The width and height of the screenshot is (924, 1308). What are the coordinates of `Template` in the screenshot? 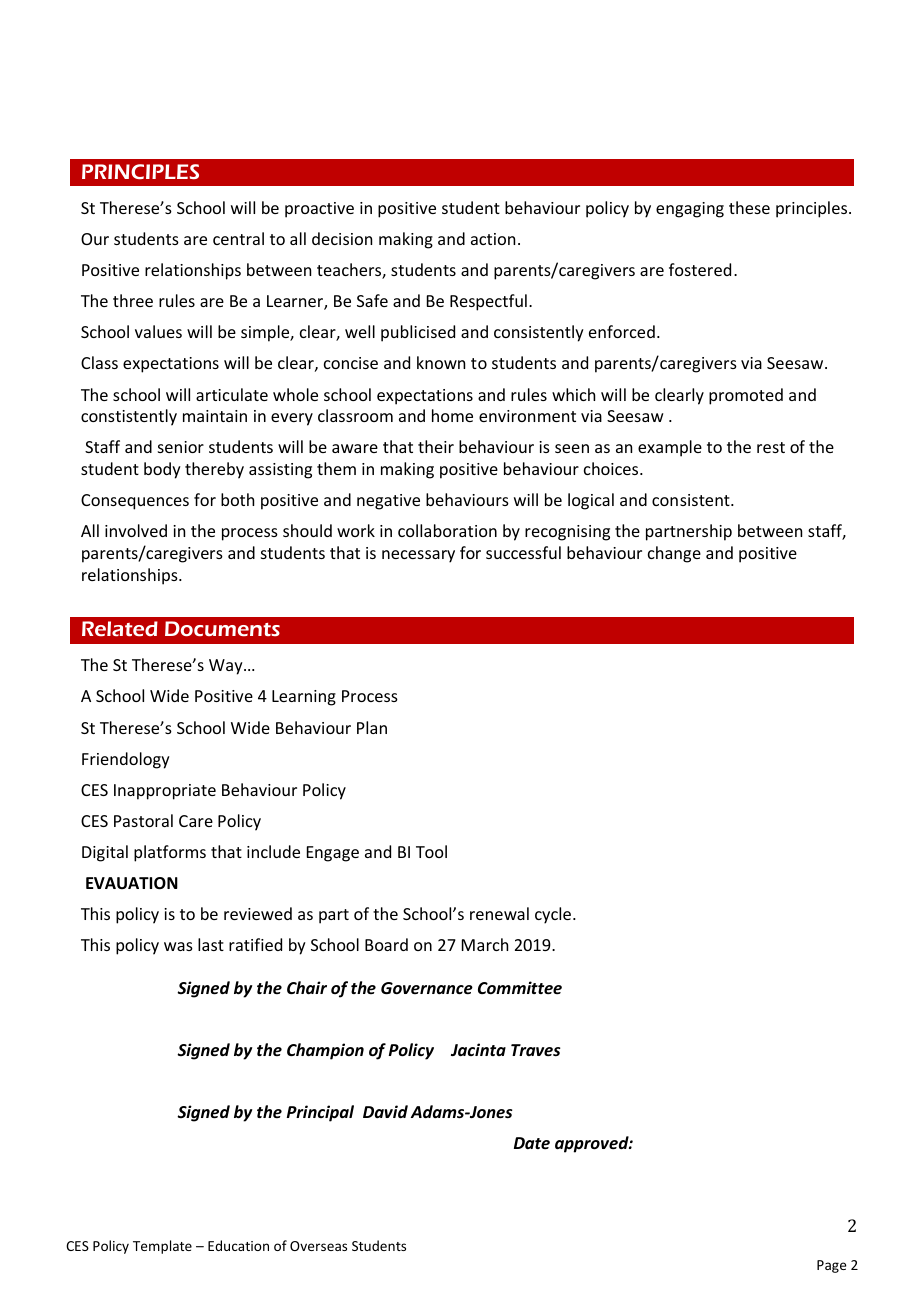 It's located at (162, 1247).
